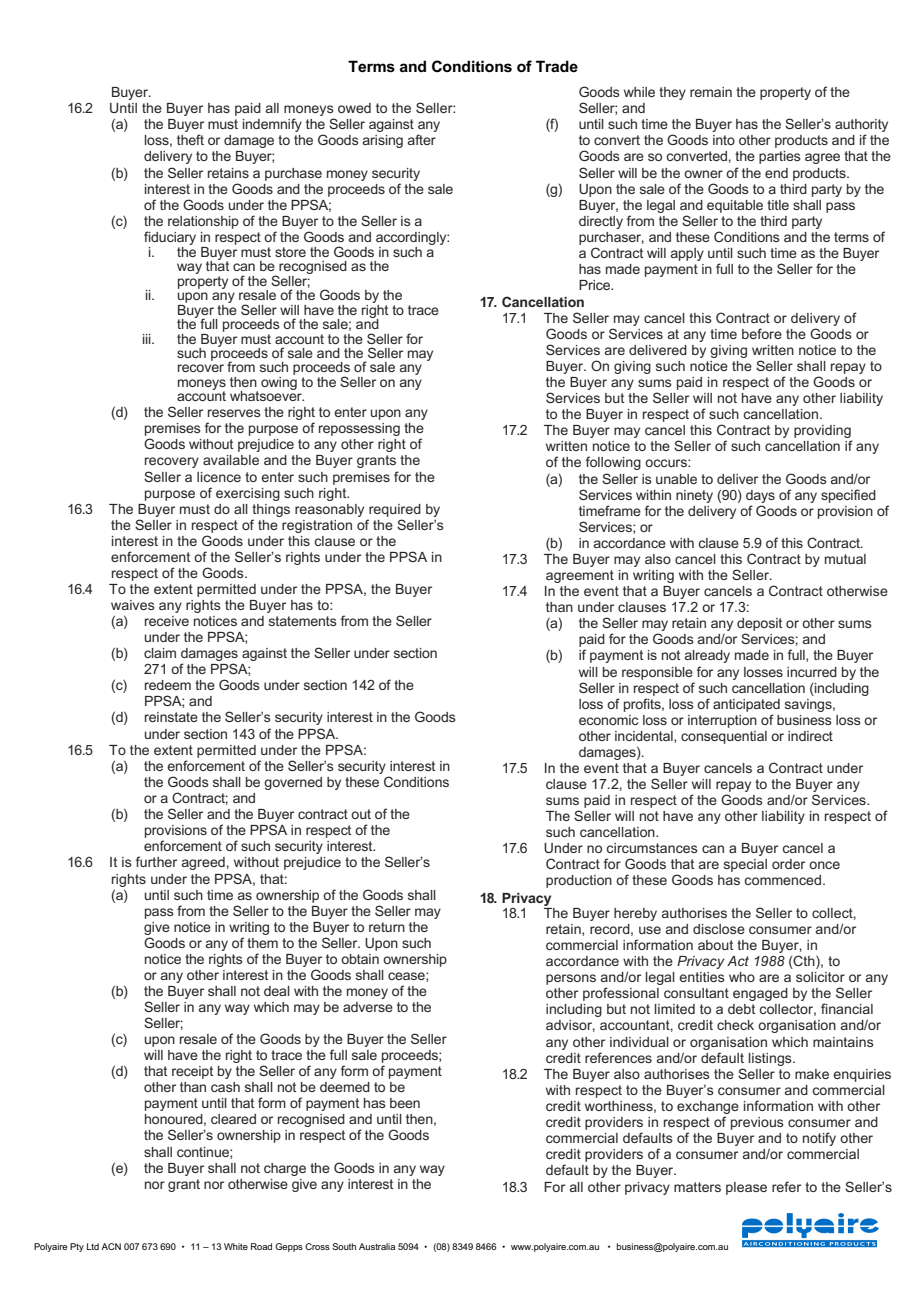 The height and width of the screenshot is (1308, 924). What do you see at coordinates (190, 139) in the screenshot?
I see `theft` at bounding box center [190, 139].
